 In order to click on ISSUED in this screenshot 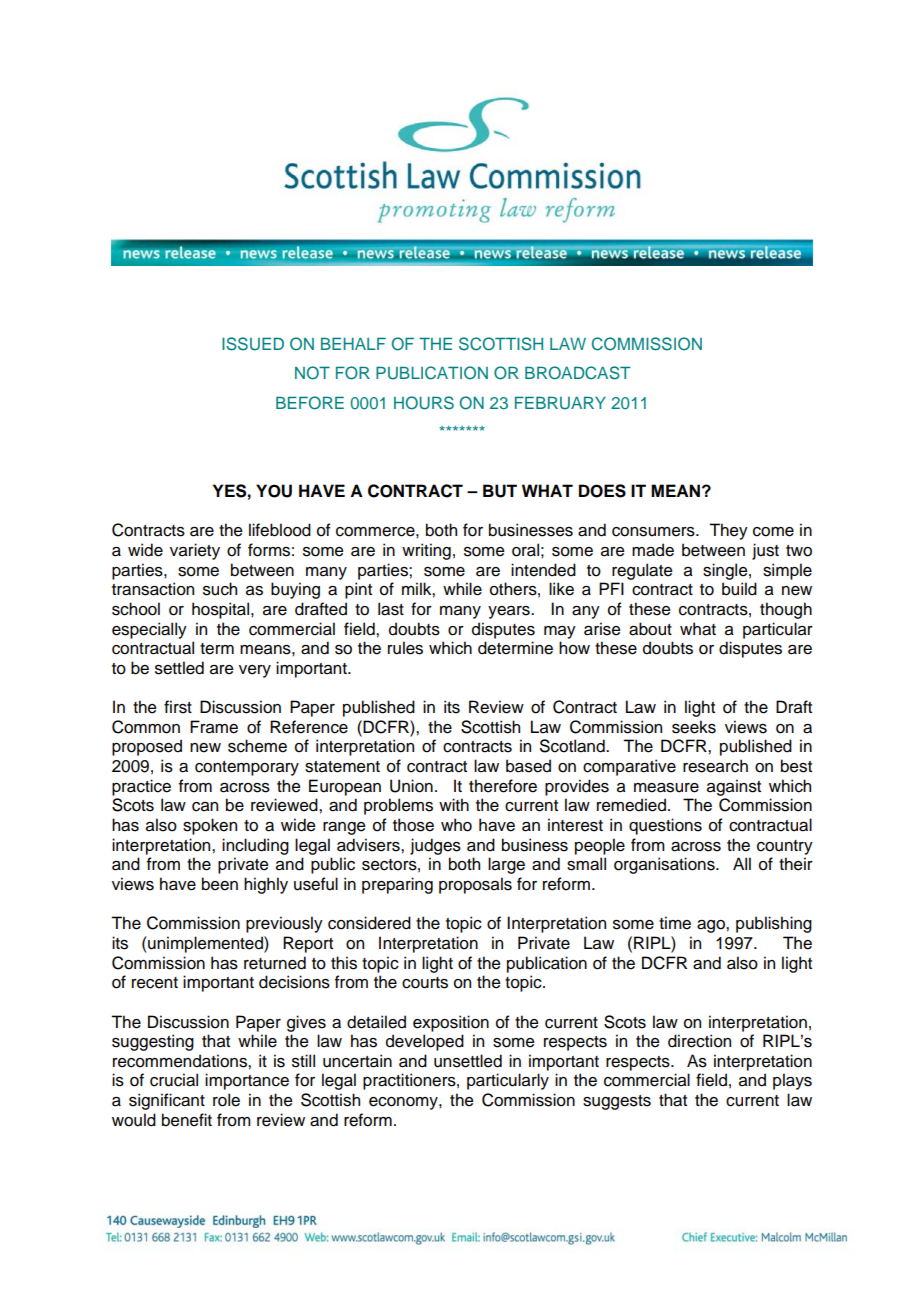, I will do `click(253, 344)`.
